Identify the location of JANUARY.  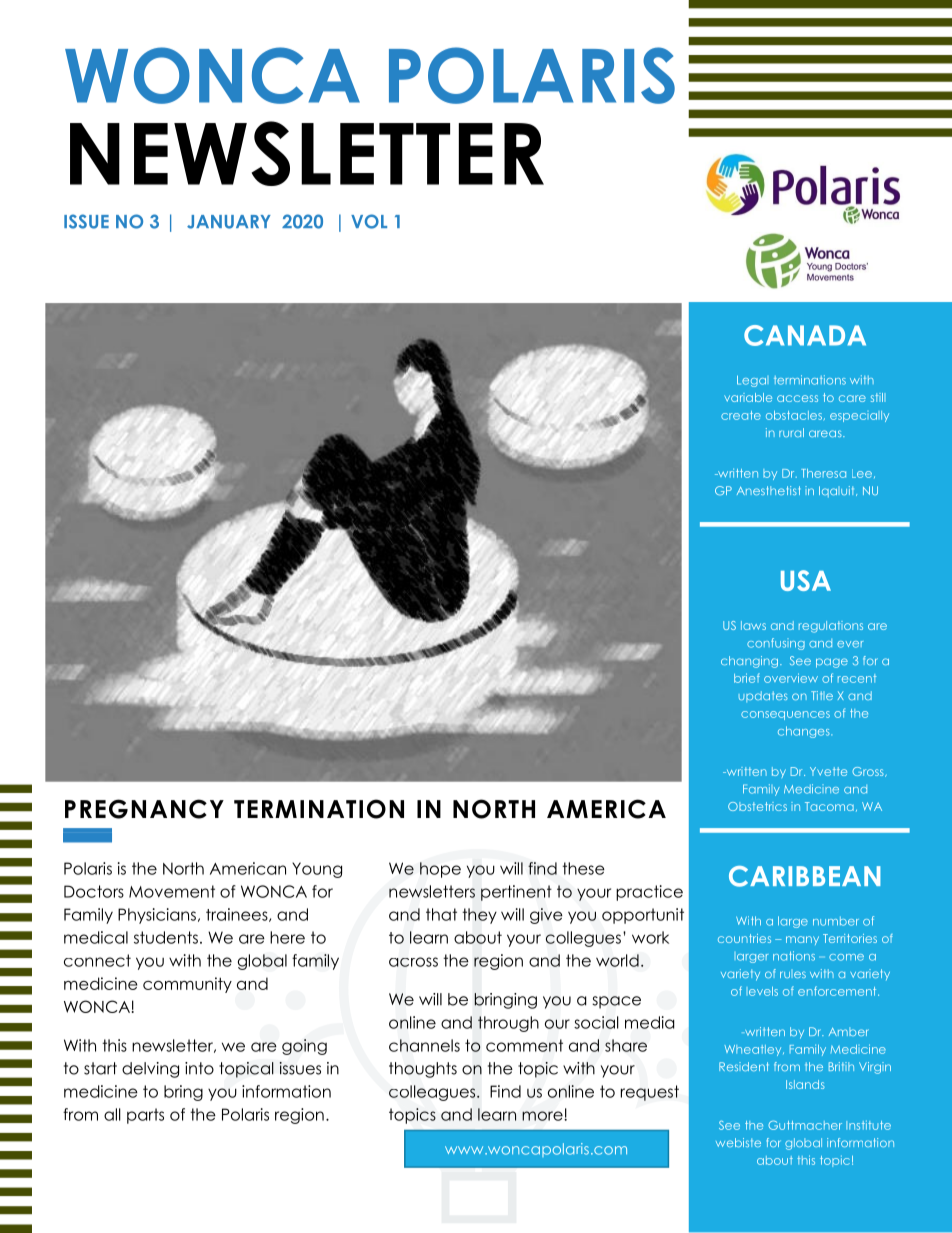
(229, 222).
